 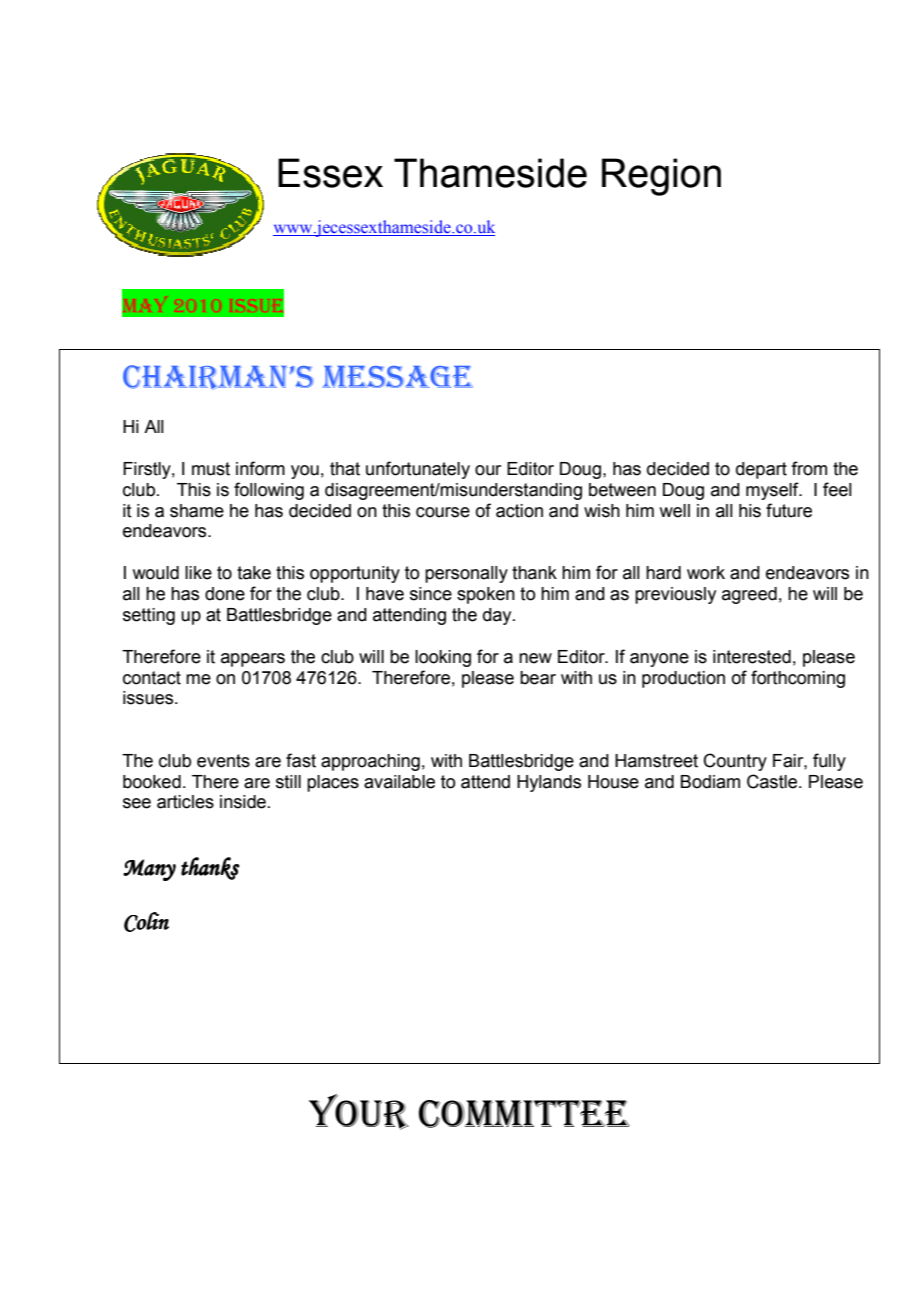 I want to click on available, so click(x=399, y=782).
